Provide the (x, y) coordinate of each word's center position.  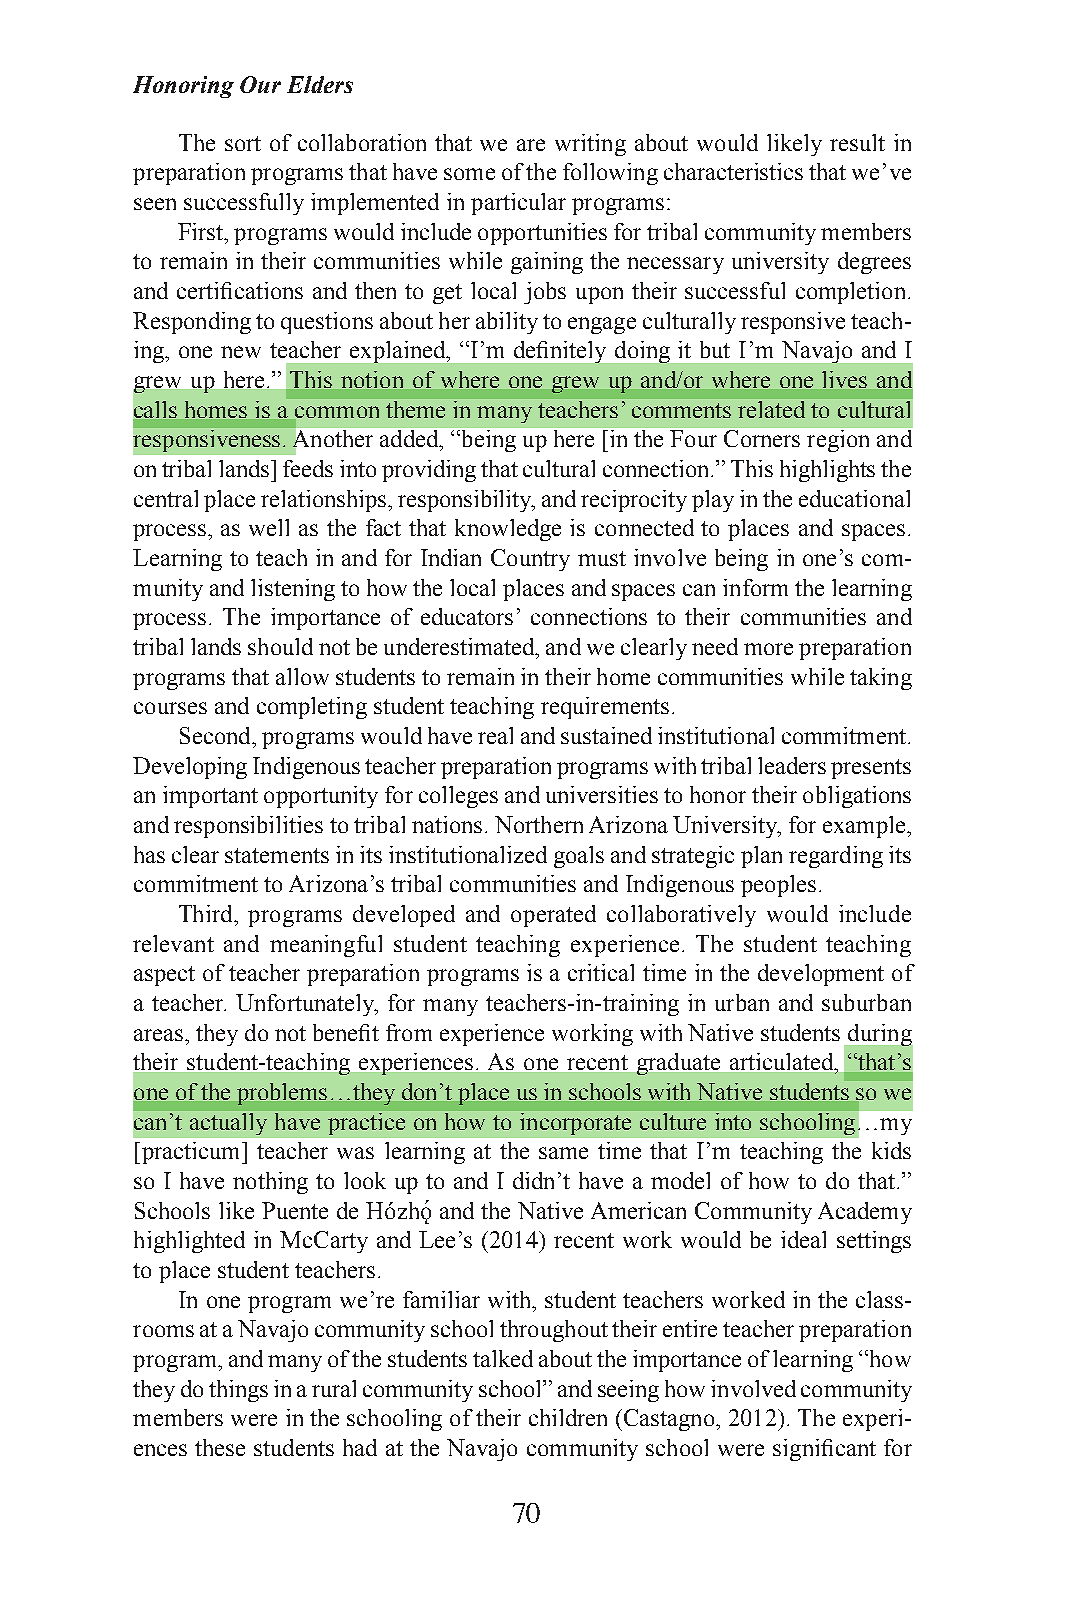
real (495, 735)
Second (216, 735)
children (568, 1417)
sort (243, 143)
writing (590, 145)
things (238, 1391)
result (857, 142)
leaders (792, 765)
